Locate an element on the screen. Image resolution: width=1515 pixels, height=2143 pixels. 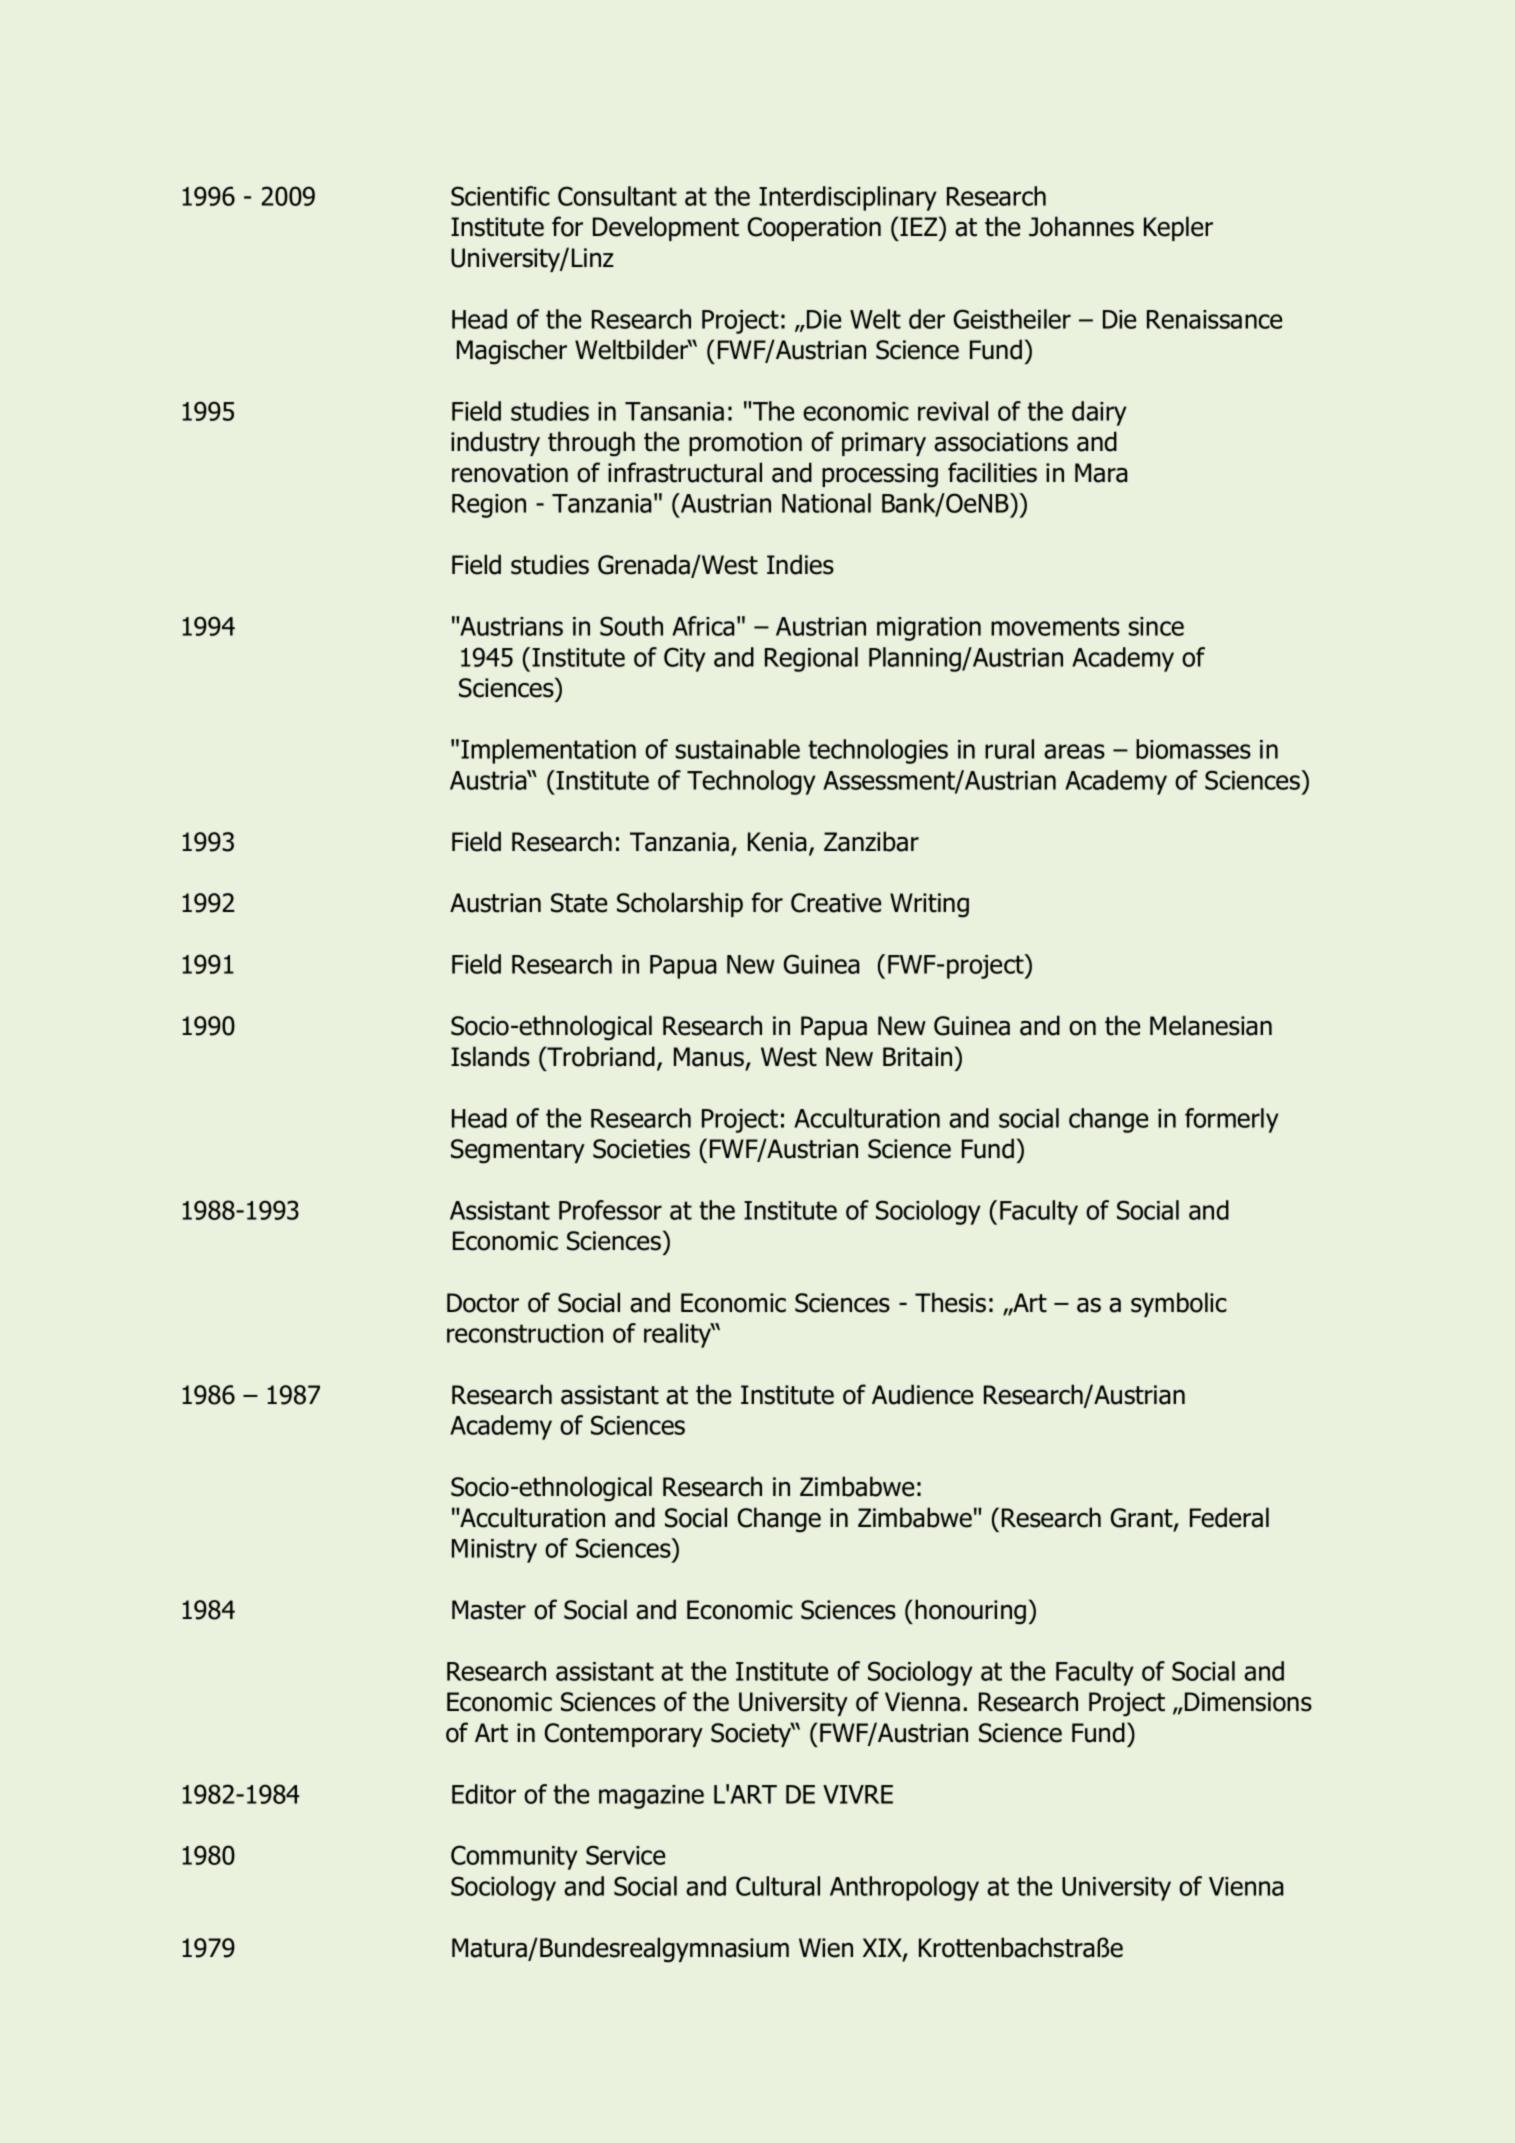
Kepler is located at coordinates (1178, 228).
